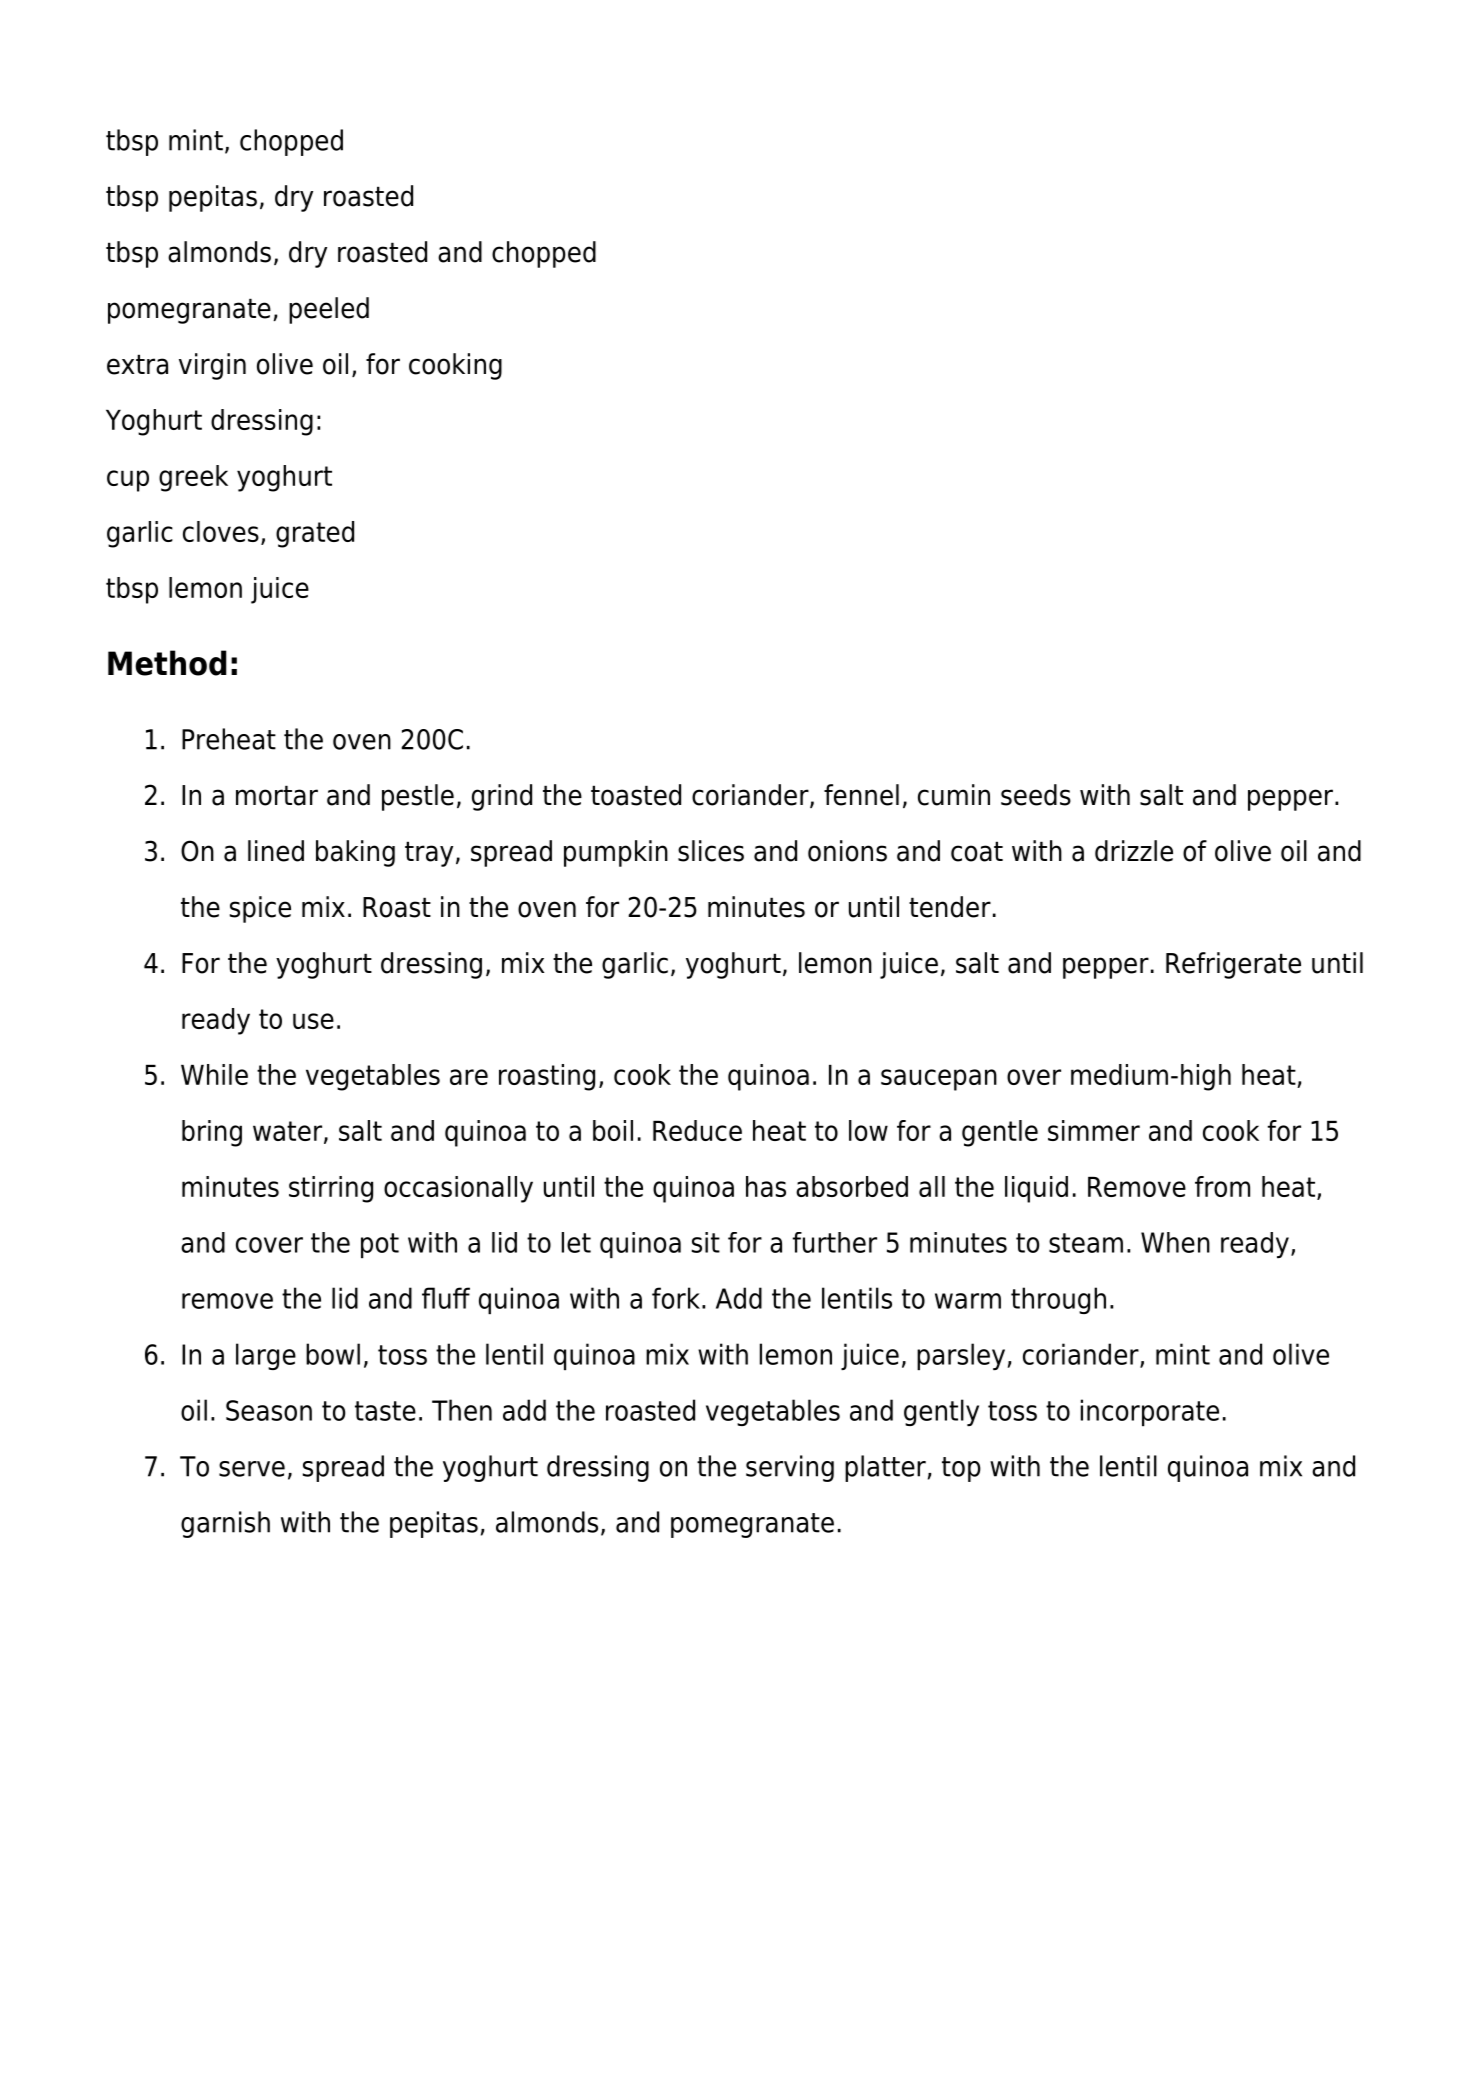  Describe the element at coordinates (706, 1242) in the screenshot. I see `sit` at that location.
